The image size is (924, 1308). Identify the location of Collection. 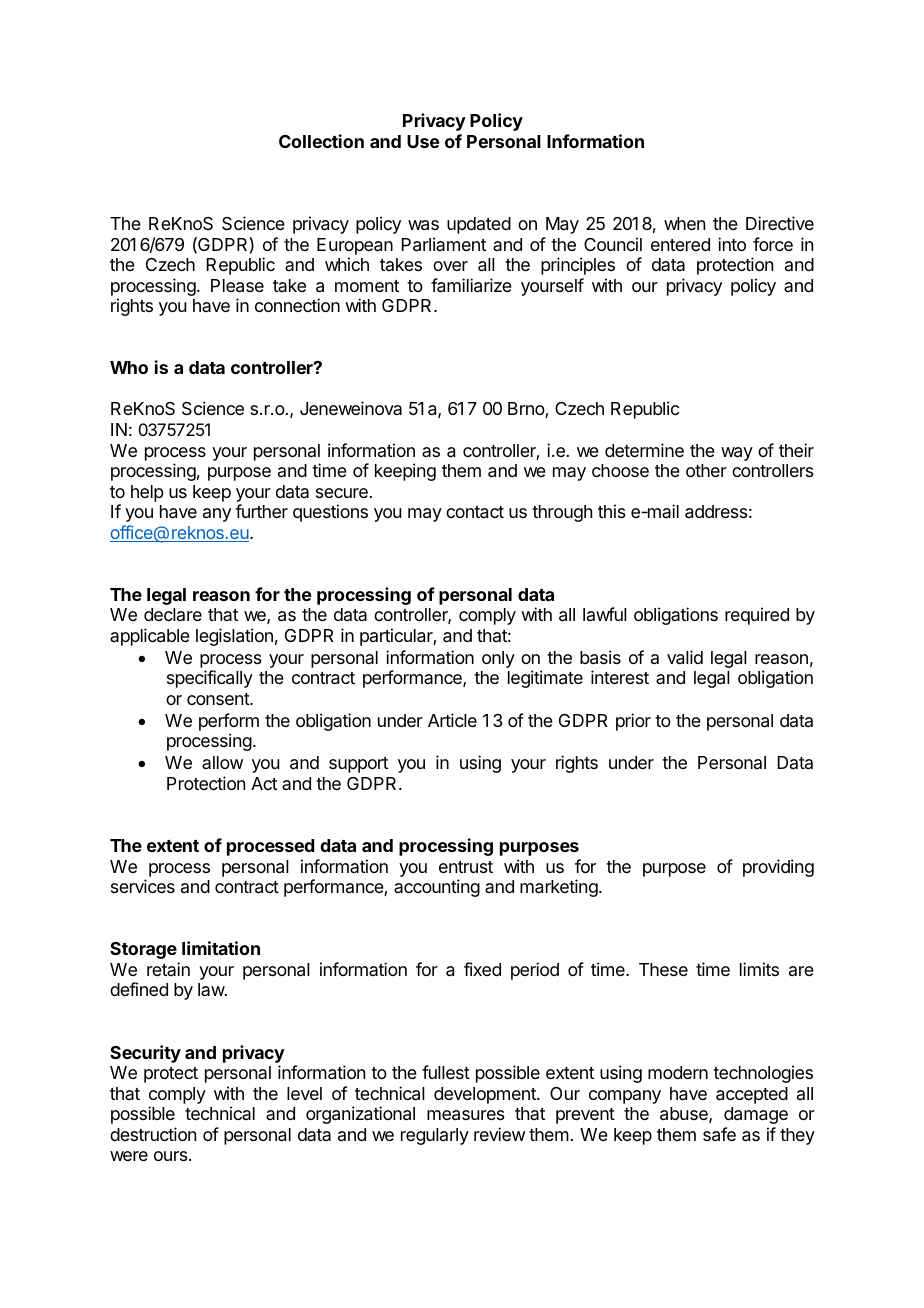
(321, 141).
